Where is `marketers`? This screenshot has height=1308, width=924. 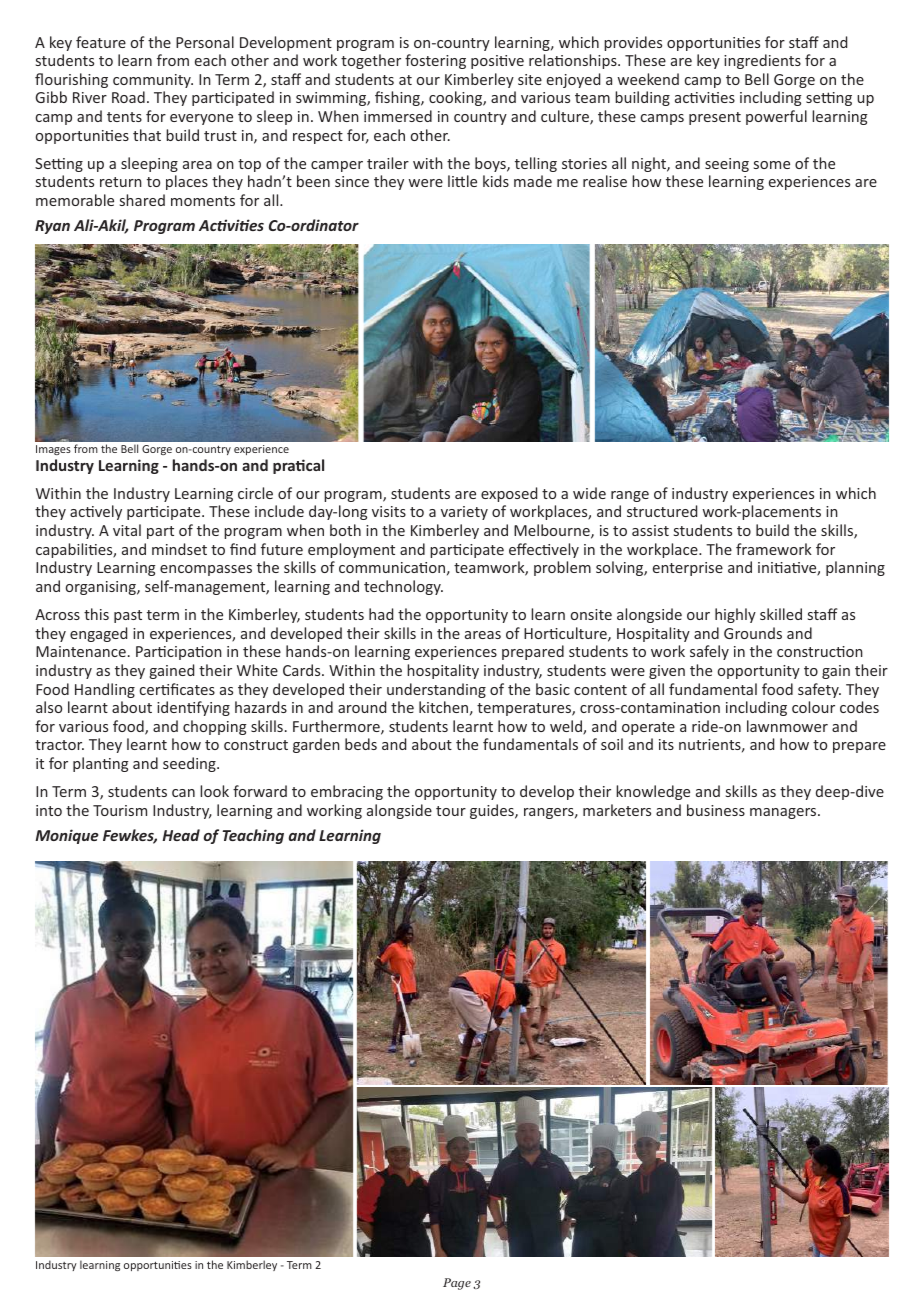 marketers is located at coordinates (617, 810).
